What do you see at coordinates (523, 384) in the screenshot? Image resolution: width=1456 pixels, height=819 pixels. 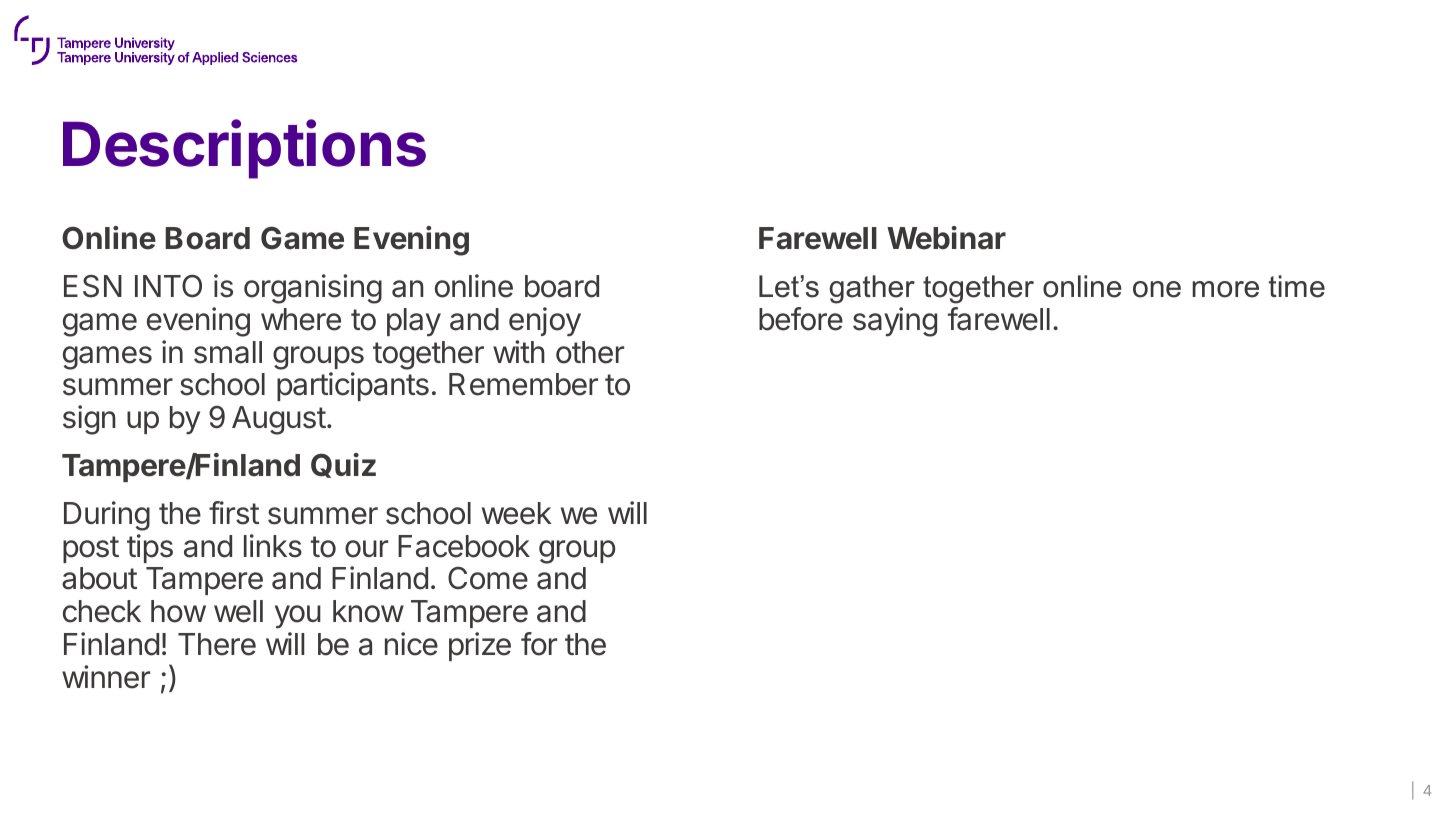 I see `Remember` at bounding box center [523, 384].
